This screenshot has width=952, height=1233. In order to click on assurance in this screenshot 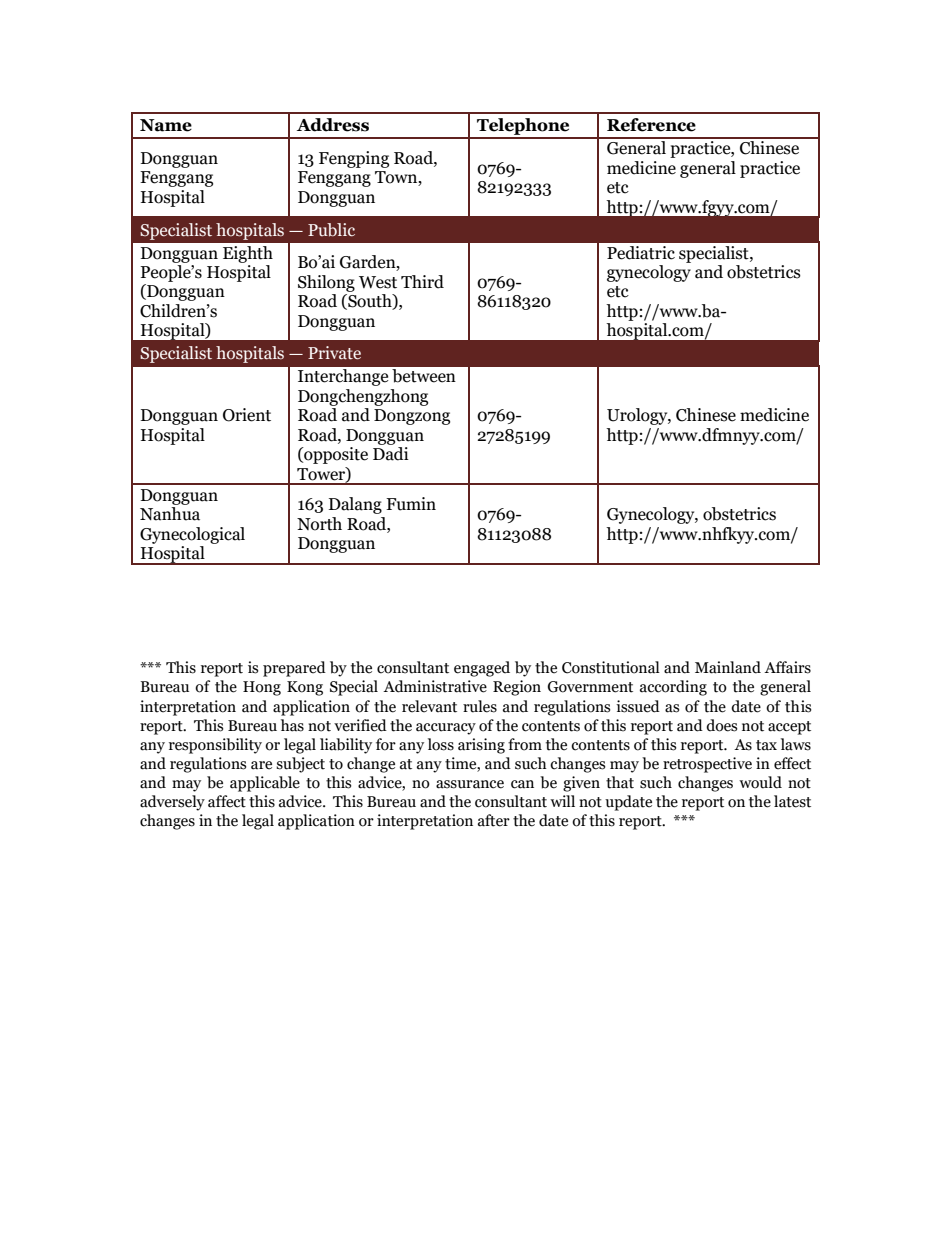, I will do `click(470, 784)`.
